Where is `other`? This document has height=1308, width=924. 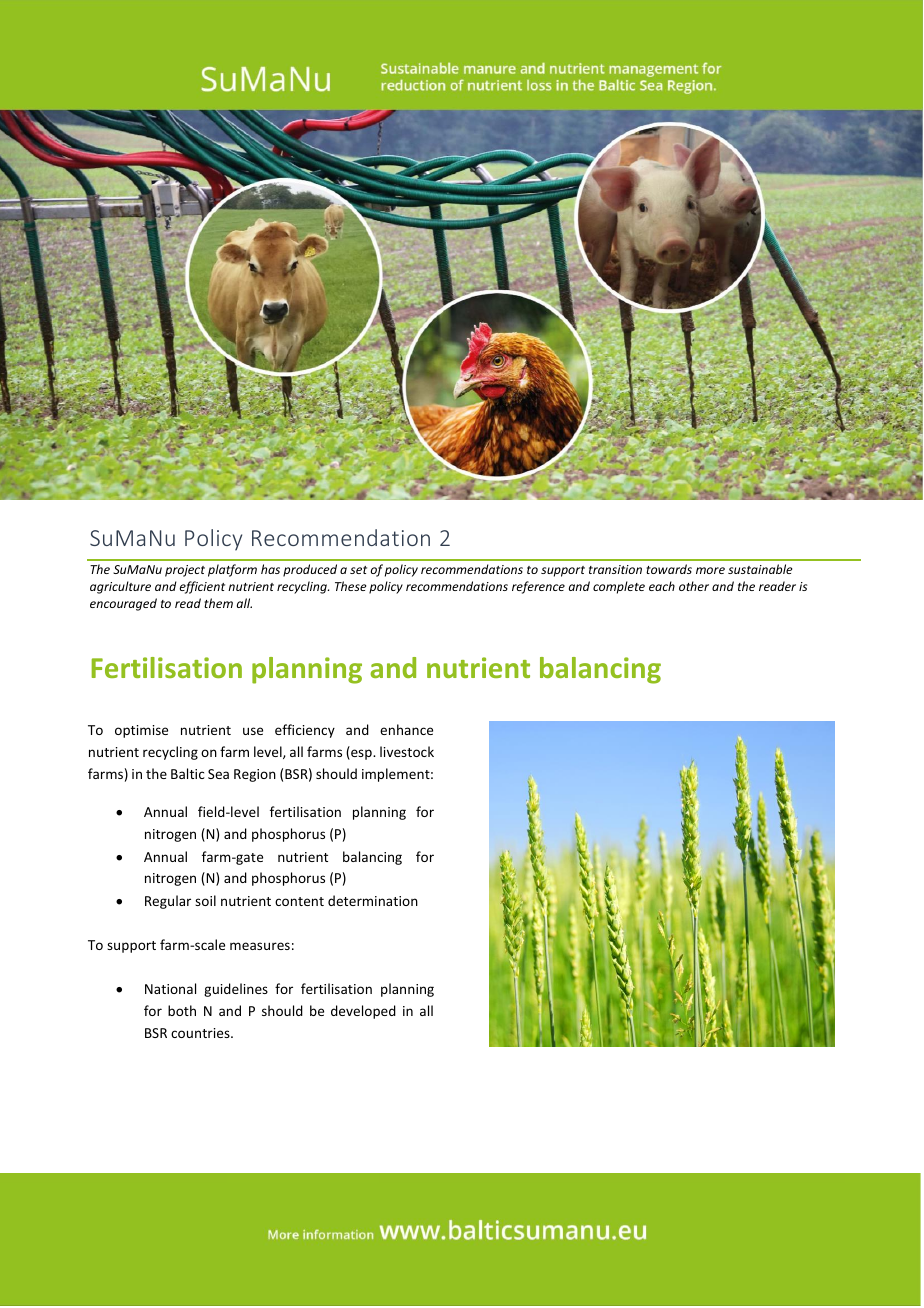
other is located at coordinates (694, 586).
